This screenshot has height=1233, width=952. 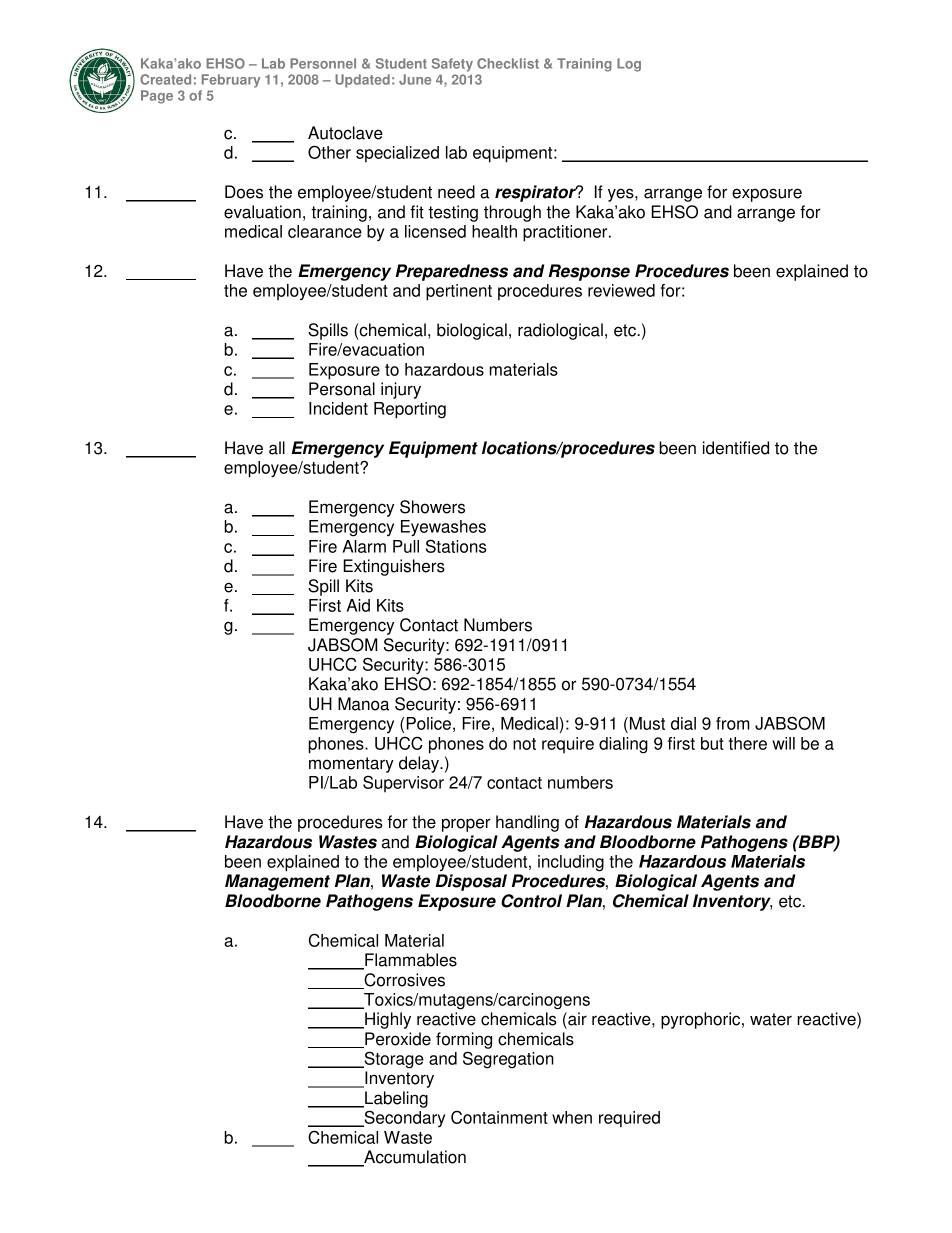 What do you see at coordinates (277, 448) in the screenshot?
I see `all` at bounding box center [277, 448].
